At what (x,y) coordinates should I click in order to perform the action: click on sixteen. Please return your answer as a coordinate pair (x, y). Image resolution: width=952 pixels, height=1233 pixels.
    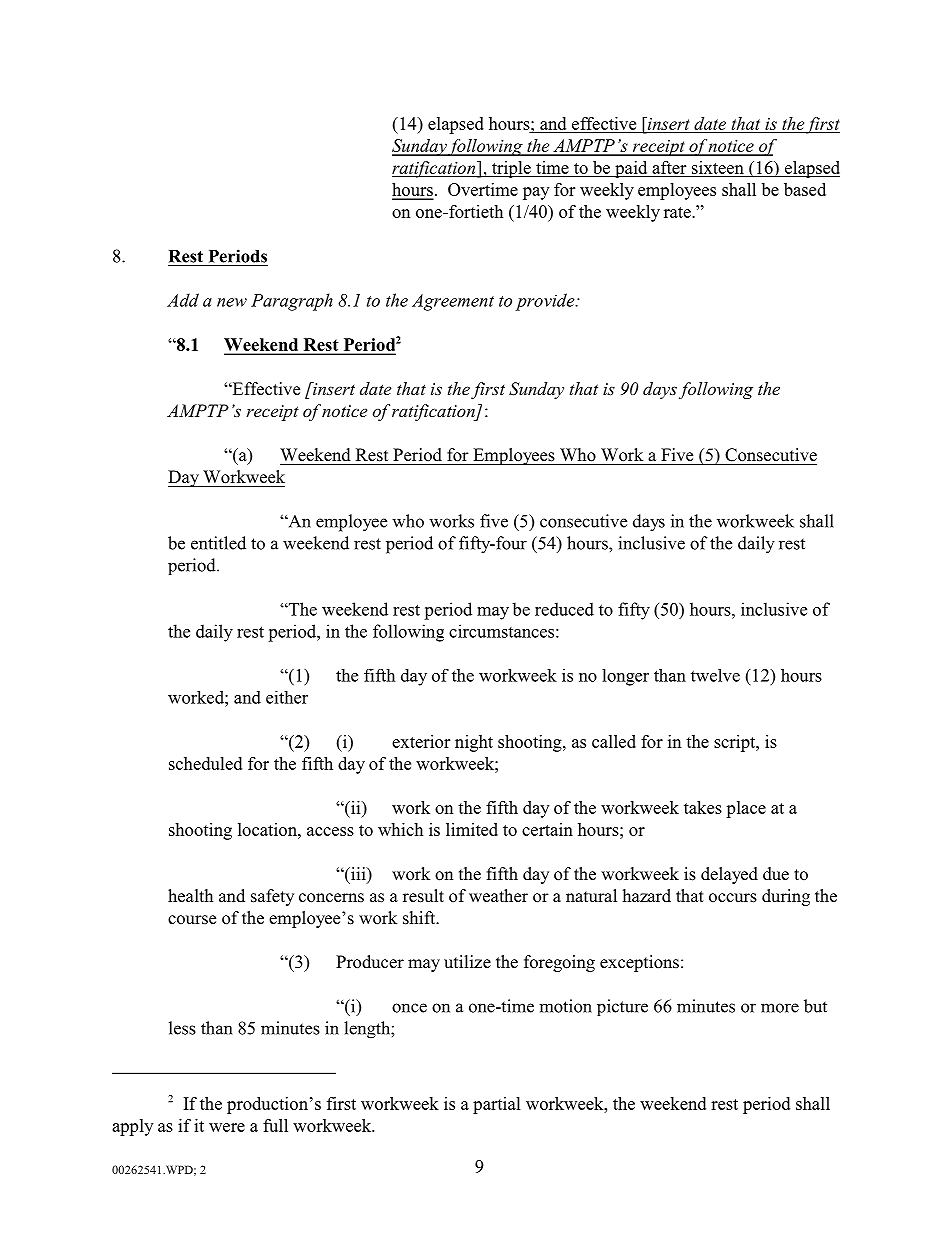
    Looking at the image, I should click on (718, 167).
